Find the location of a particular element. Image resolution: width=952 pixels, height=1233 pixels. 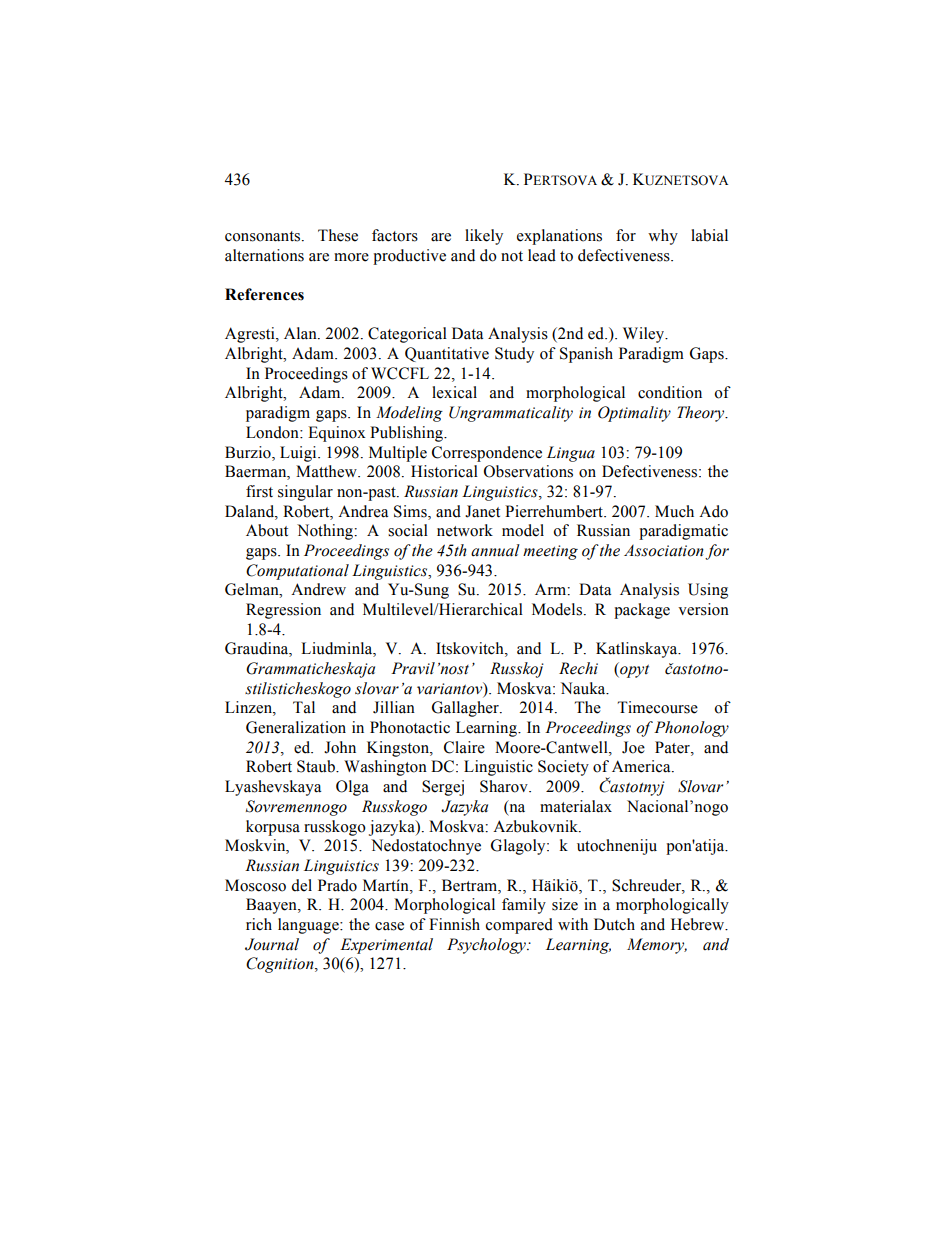

annual is located at coordinates (495, 550).
